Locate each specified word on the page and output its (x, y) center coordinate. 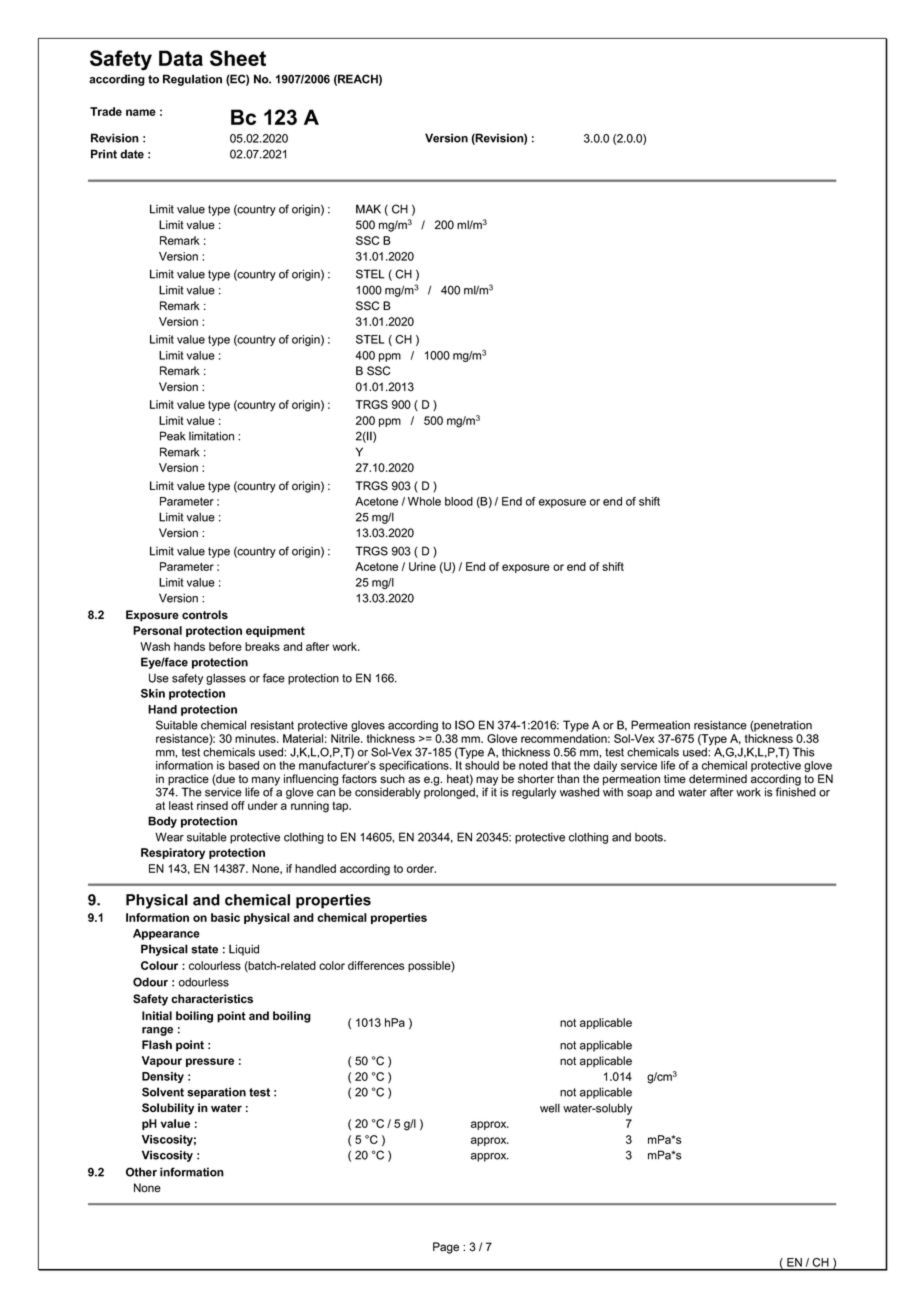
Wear (169, 837)
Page (446, 1248)
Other (141, 1172)
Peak (173, 436)
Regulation (192, 80)
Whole (424, 501)
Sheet (238, 58)
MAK (368, 209)
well (550, 1108)
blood (459, 501)
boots (650, 837)
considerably (388, 793)
